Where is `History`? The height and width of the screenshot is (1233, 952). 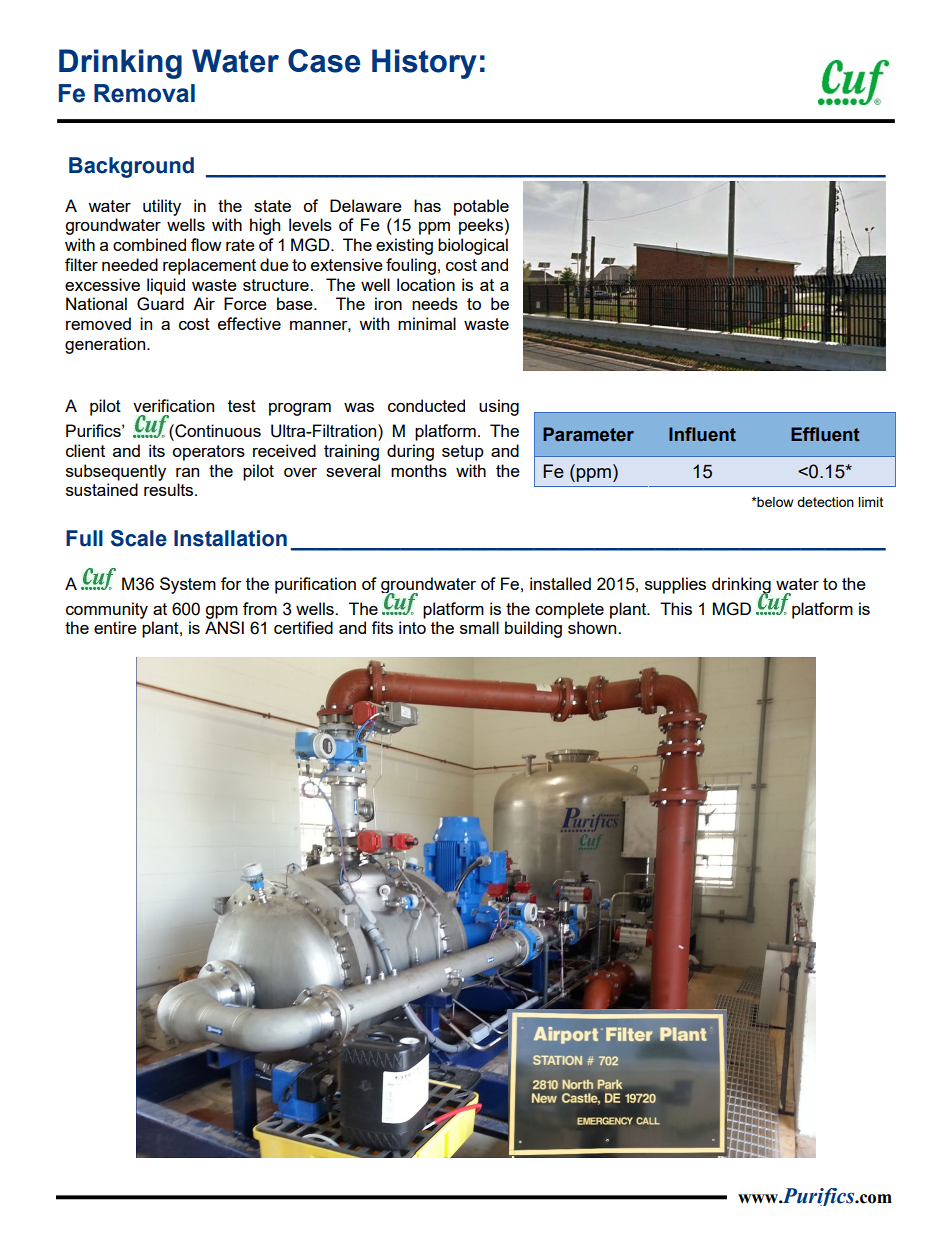
History is located at coordinates (424, 64).
